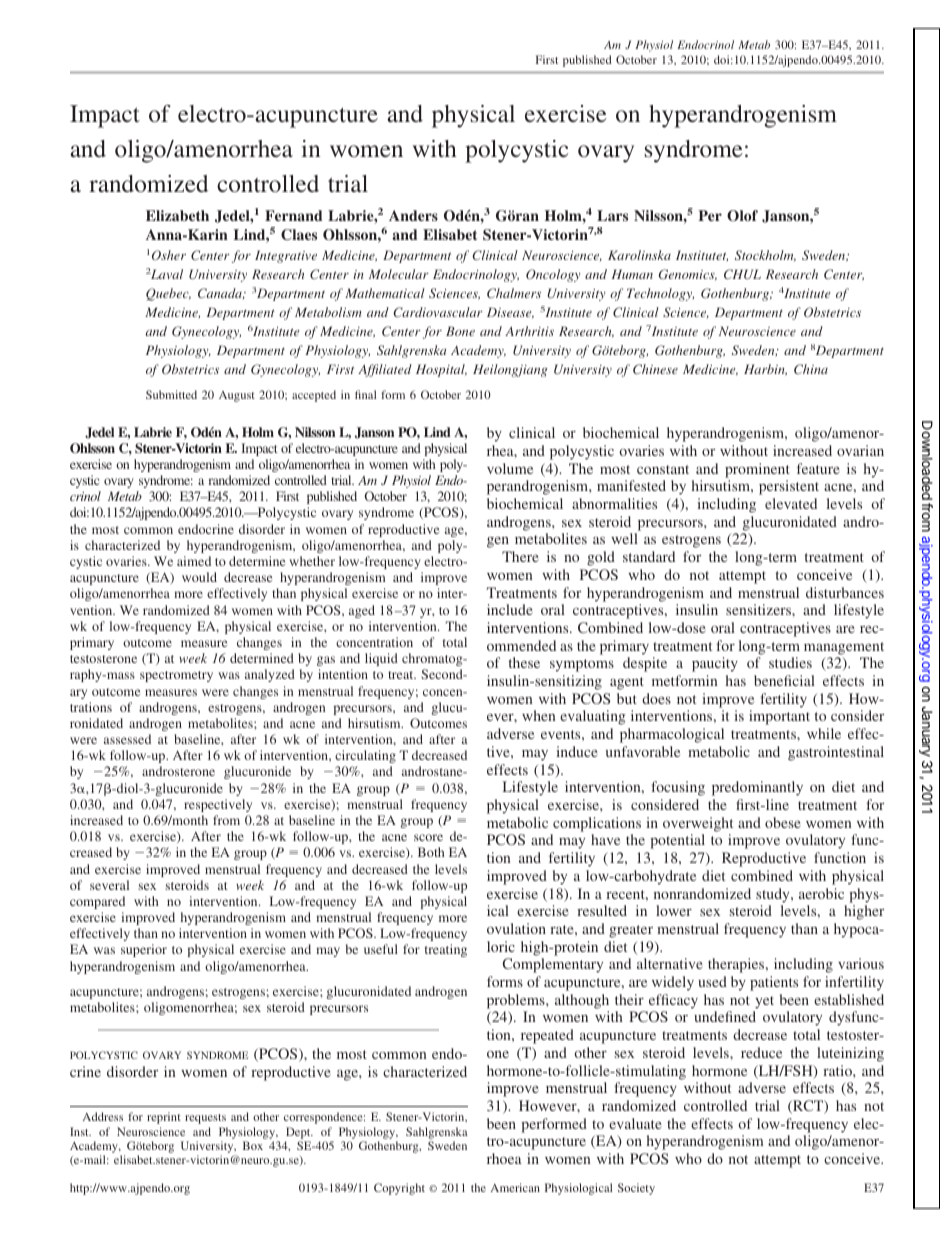  What do you see at coordinates (783, 822) in the screenshot?
I see `obese` at bounding box center [783, 822].
